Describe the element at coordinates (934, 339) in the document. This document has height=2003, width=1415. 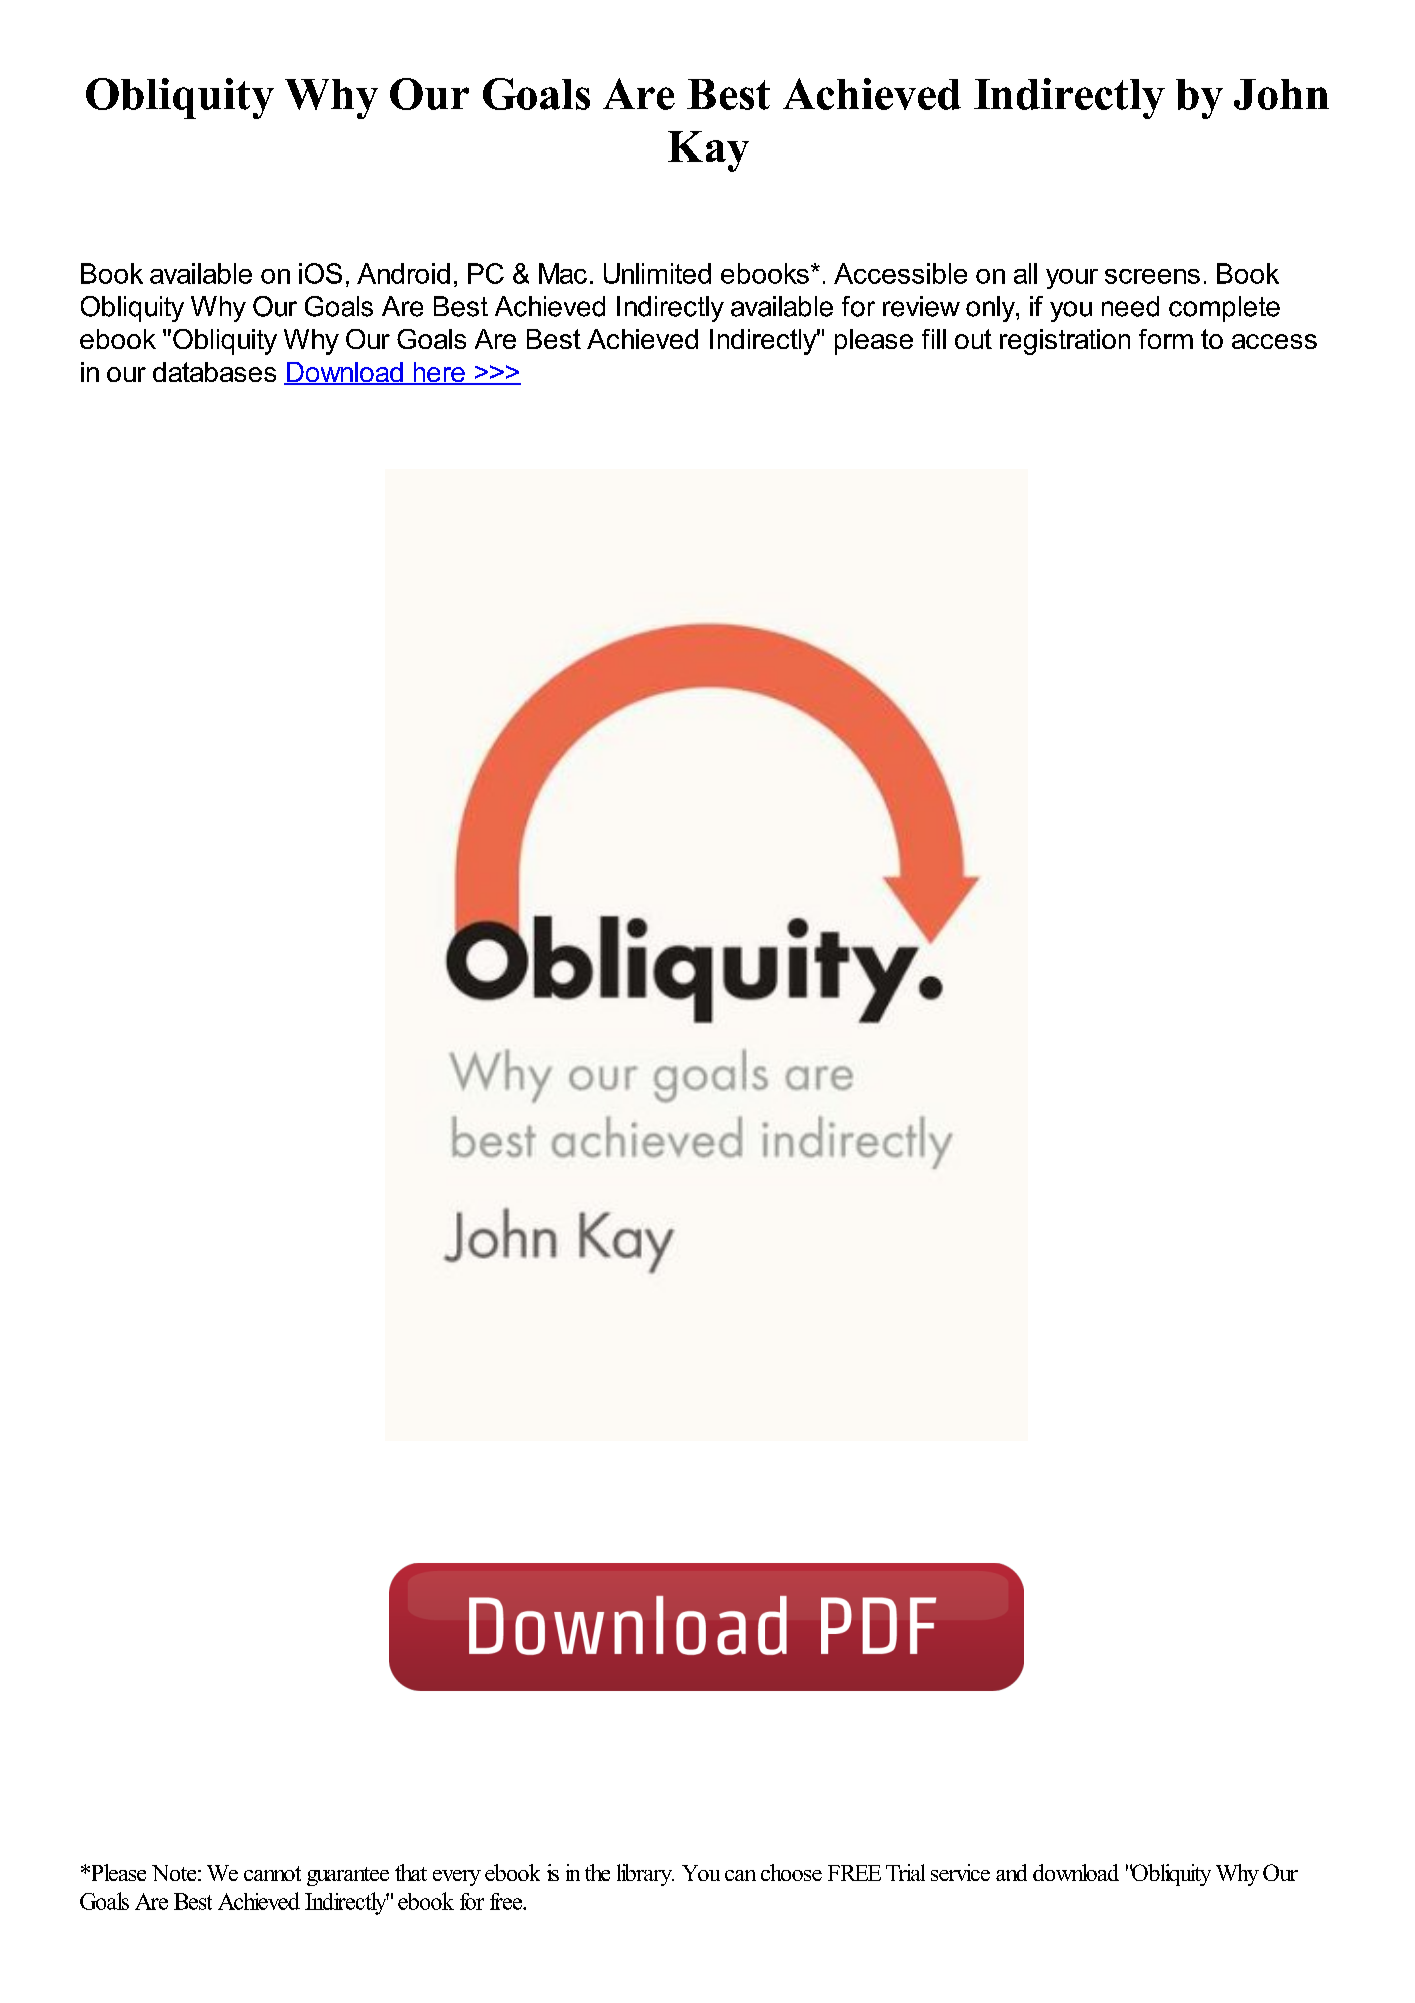
I see `fill` at that location.
